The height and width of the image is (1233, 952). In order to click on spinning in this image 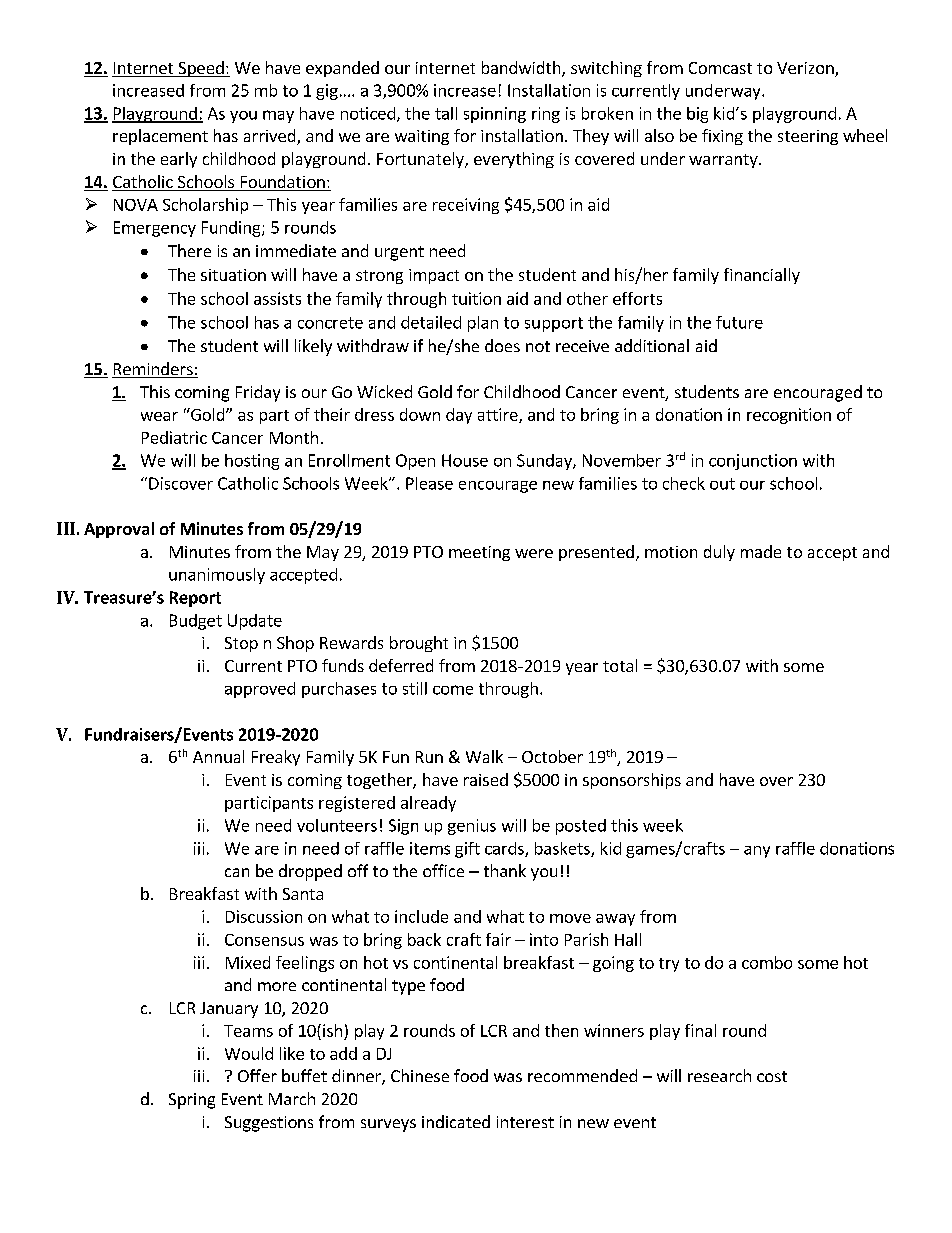, I will do `click(495, 115)`.
